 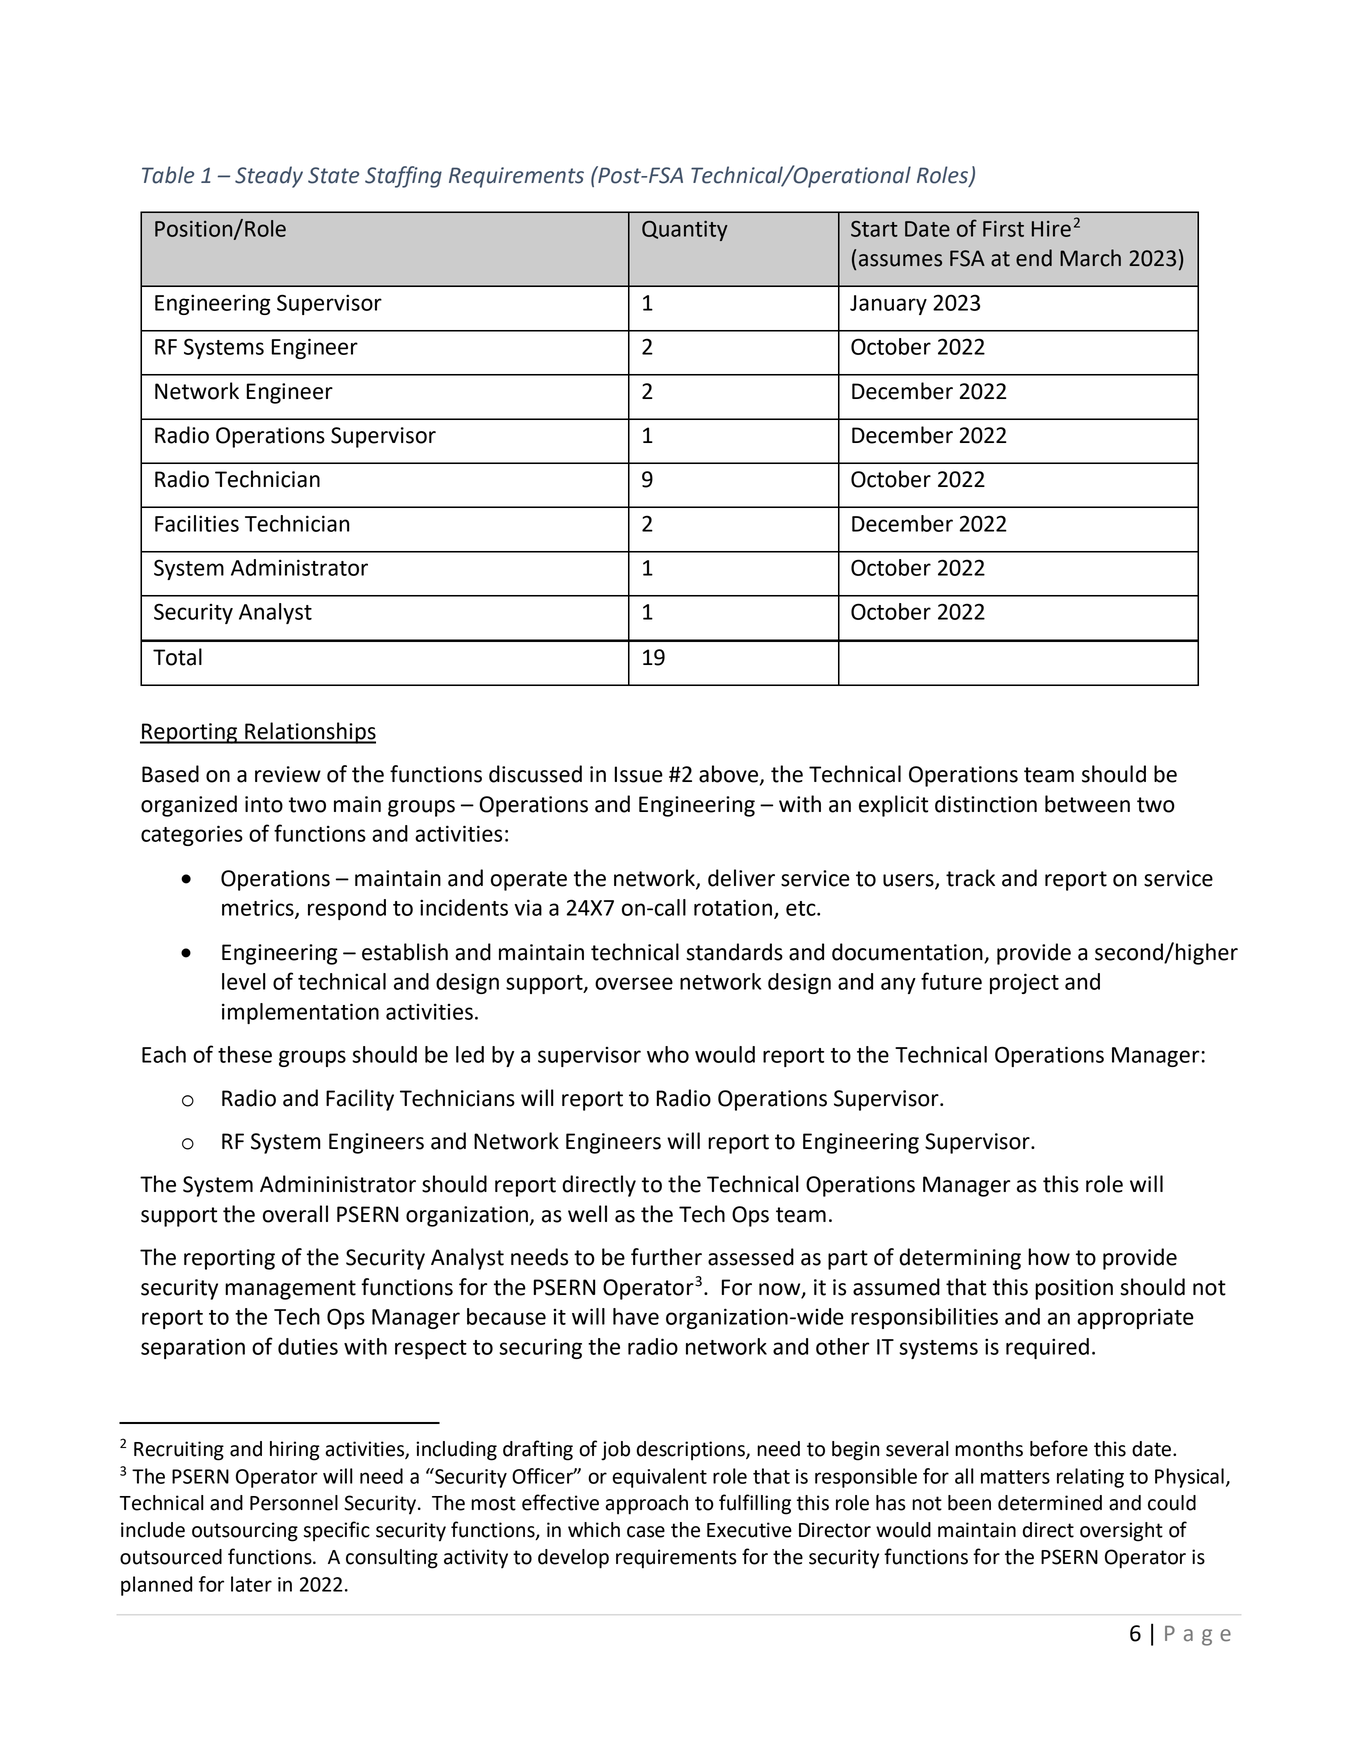 I want to click on between, so click(x=1087, y=804).
